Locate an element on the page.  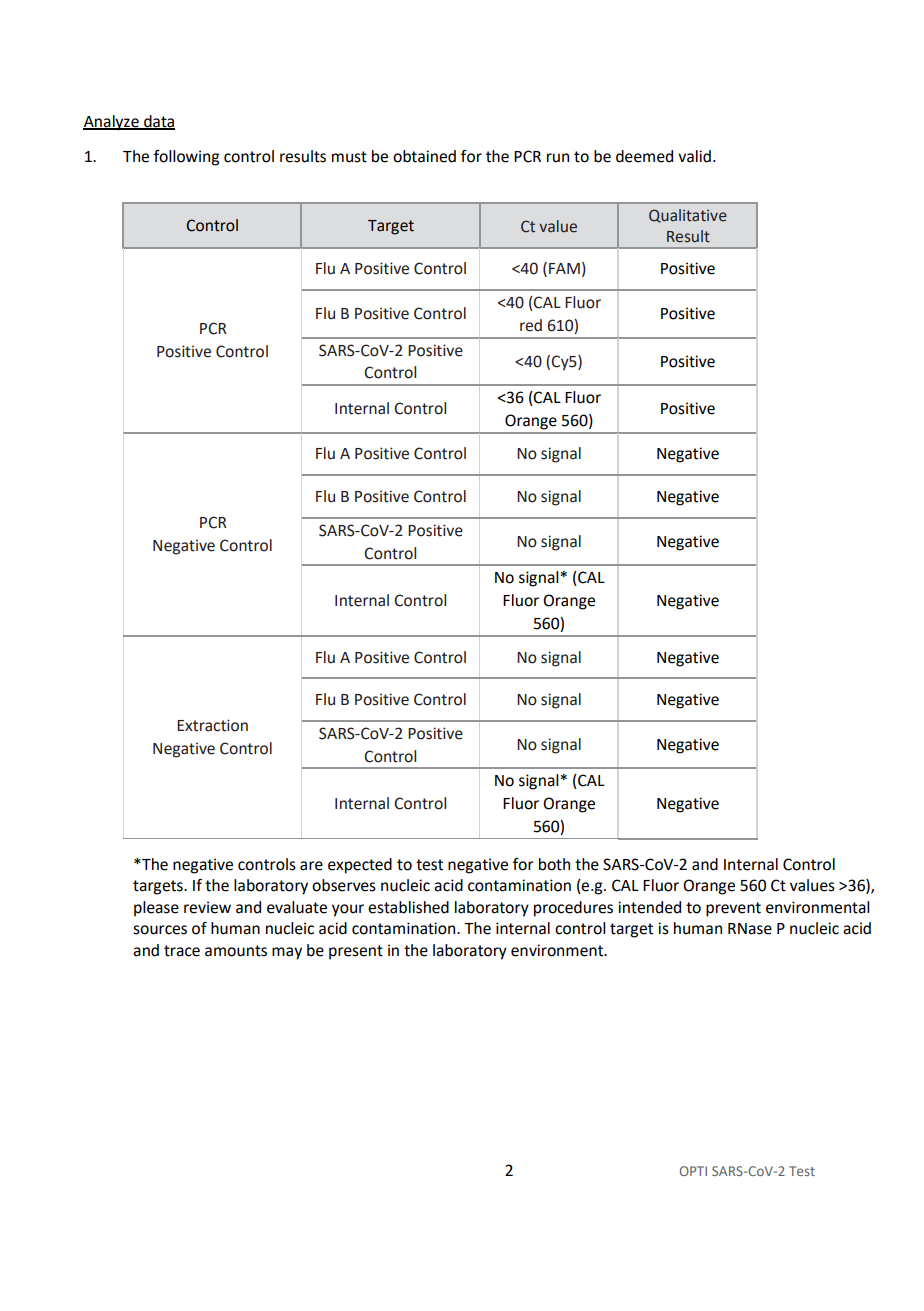
present is located at coordinates (356, 952).
